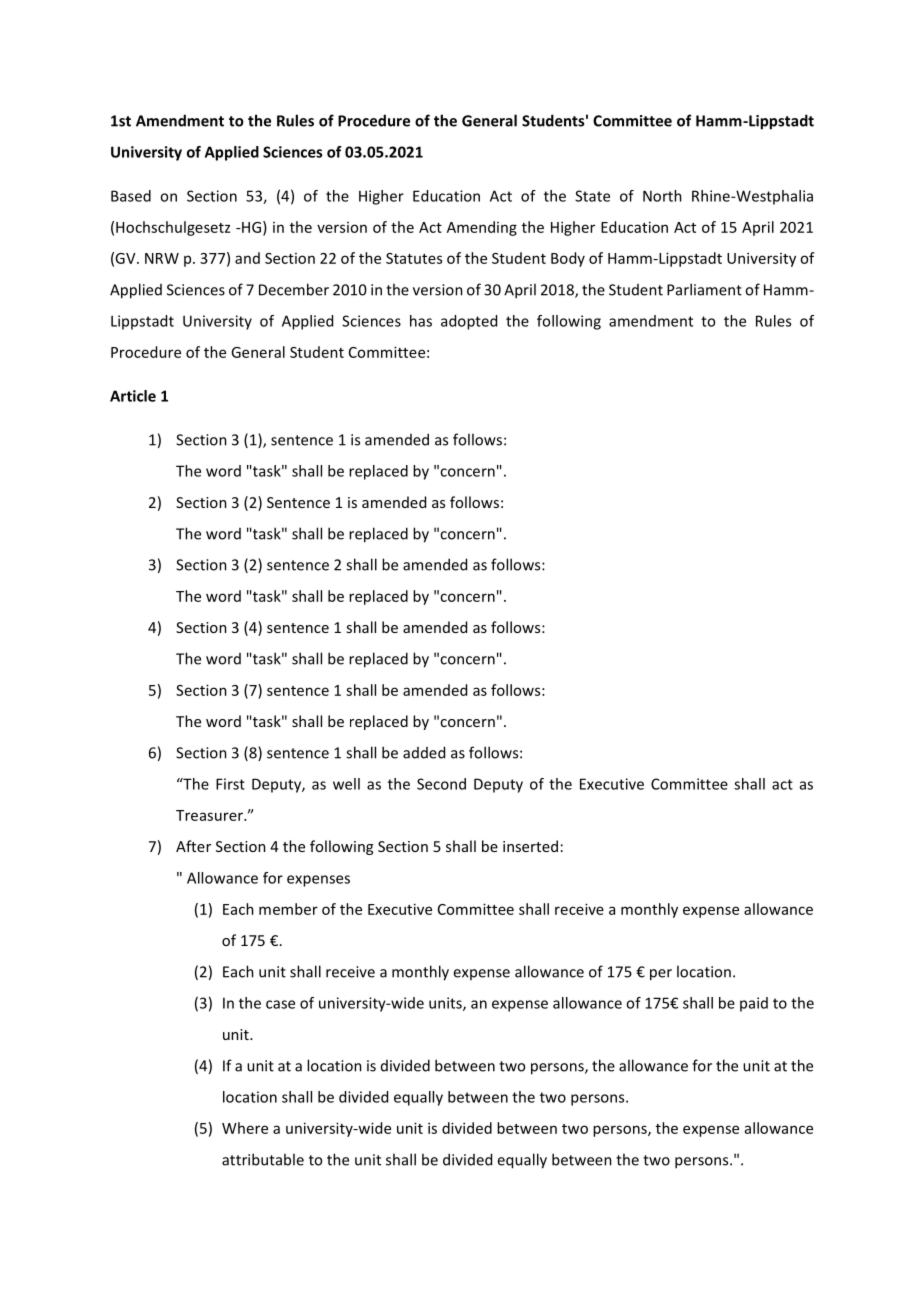  Describe the element at coordinates (133, 396) in the document. I see `Article` at that location.
